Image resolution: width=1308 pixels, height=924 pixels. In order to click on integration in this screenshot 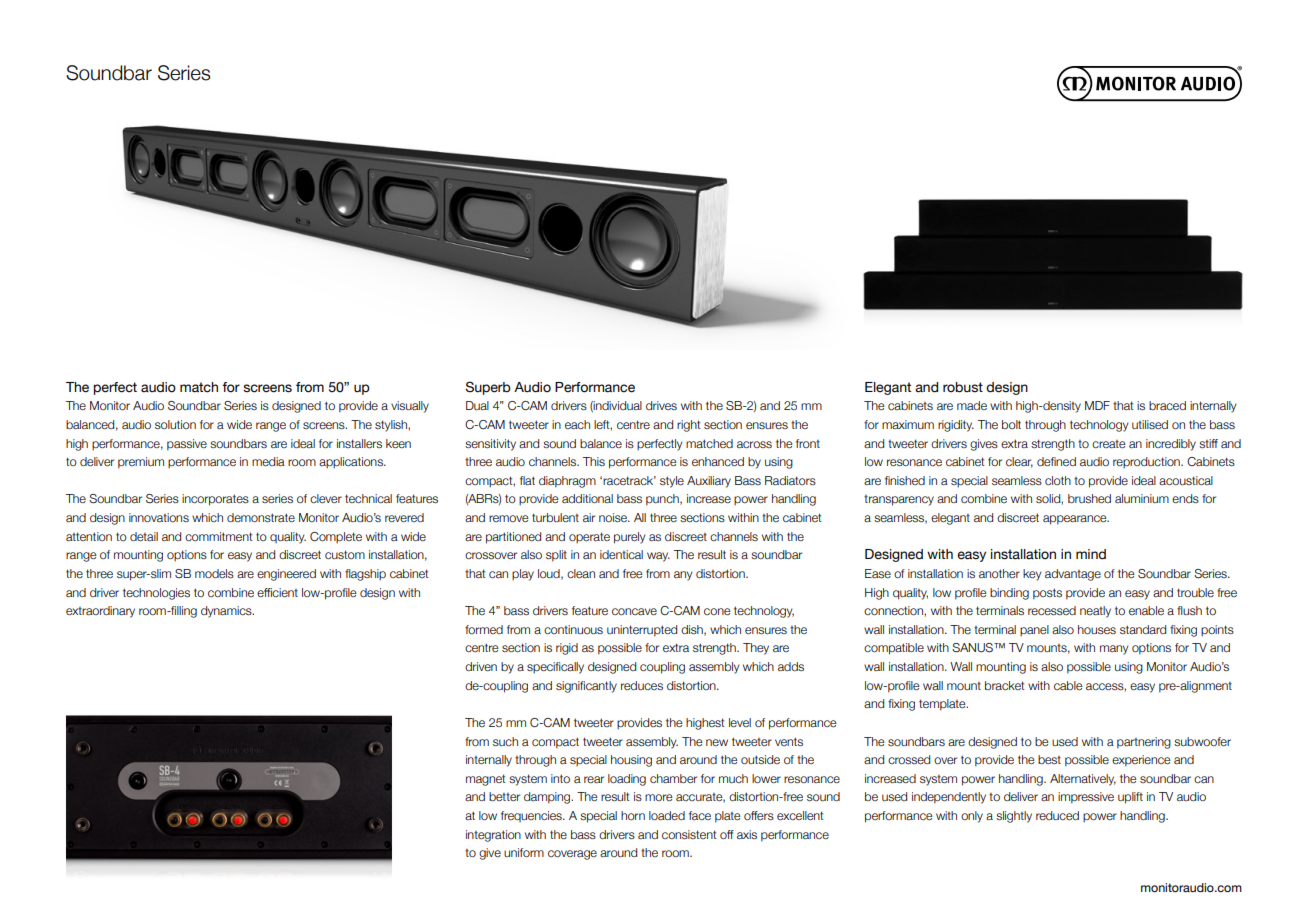, I will do `click(493, 836)`.
